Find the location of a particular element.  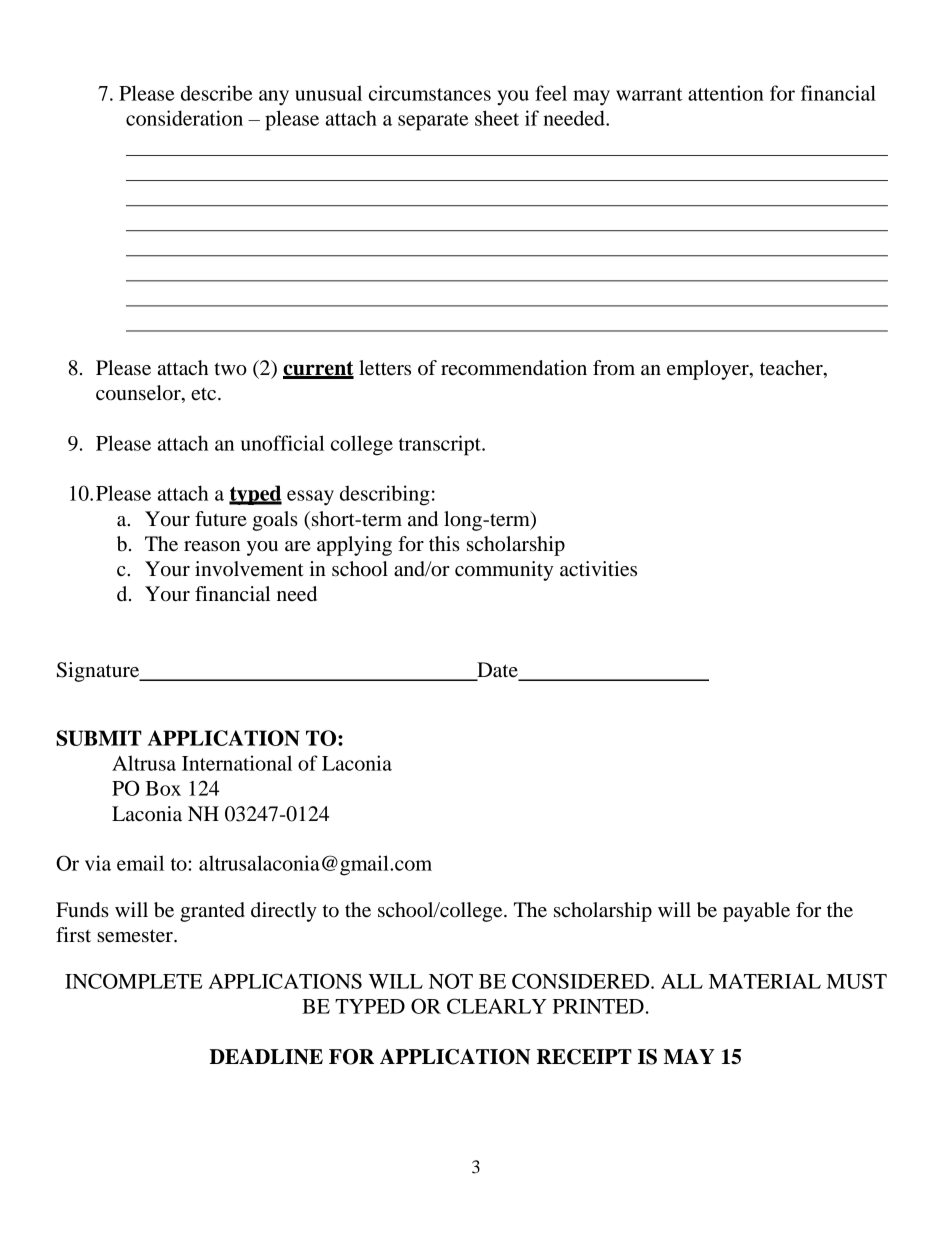

consideration is located at coordinates (184, 118).
